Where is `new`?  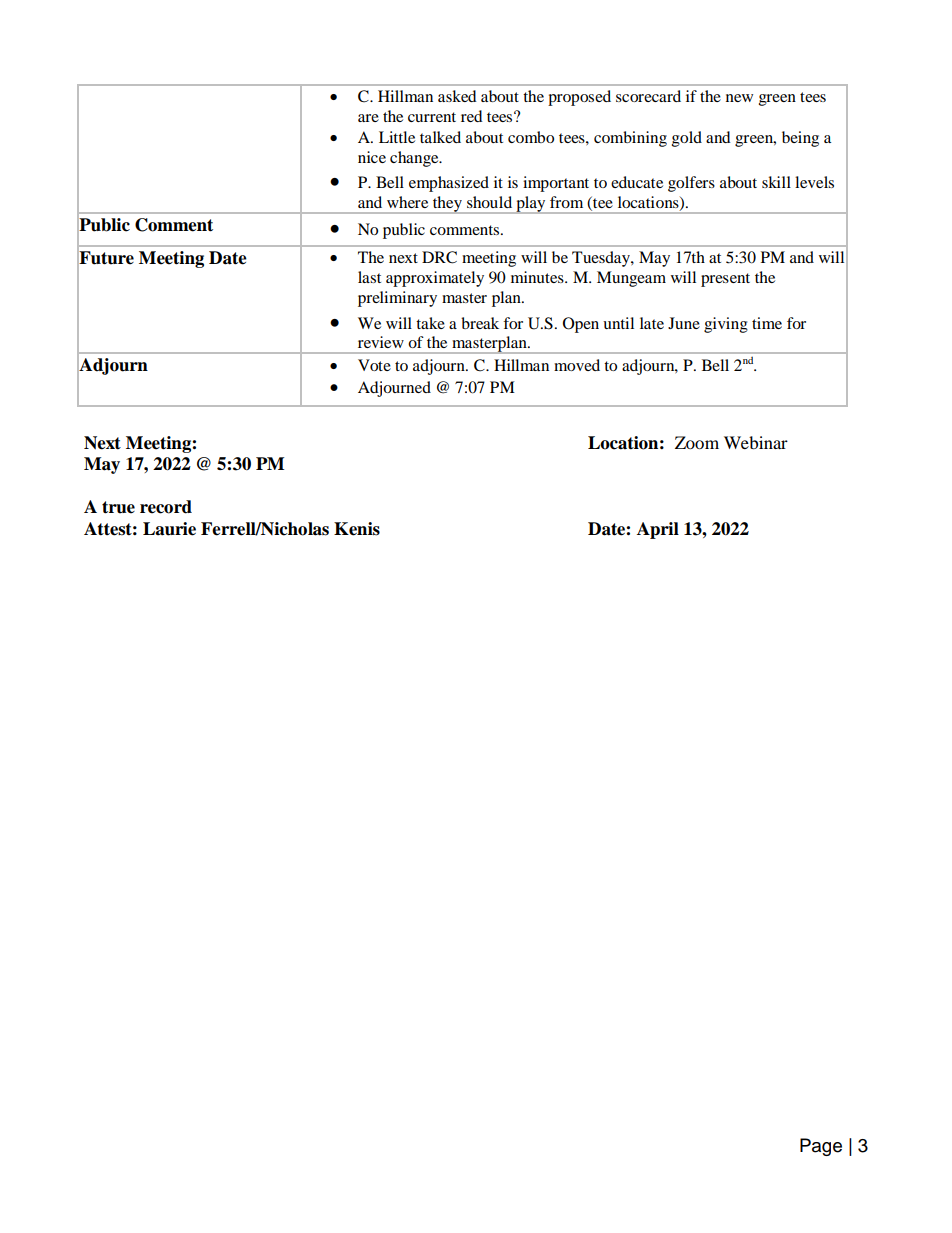 new is located at coordinates (739, 98).
